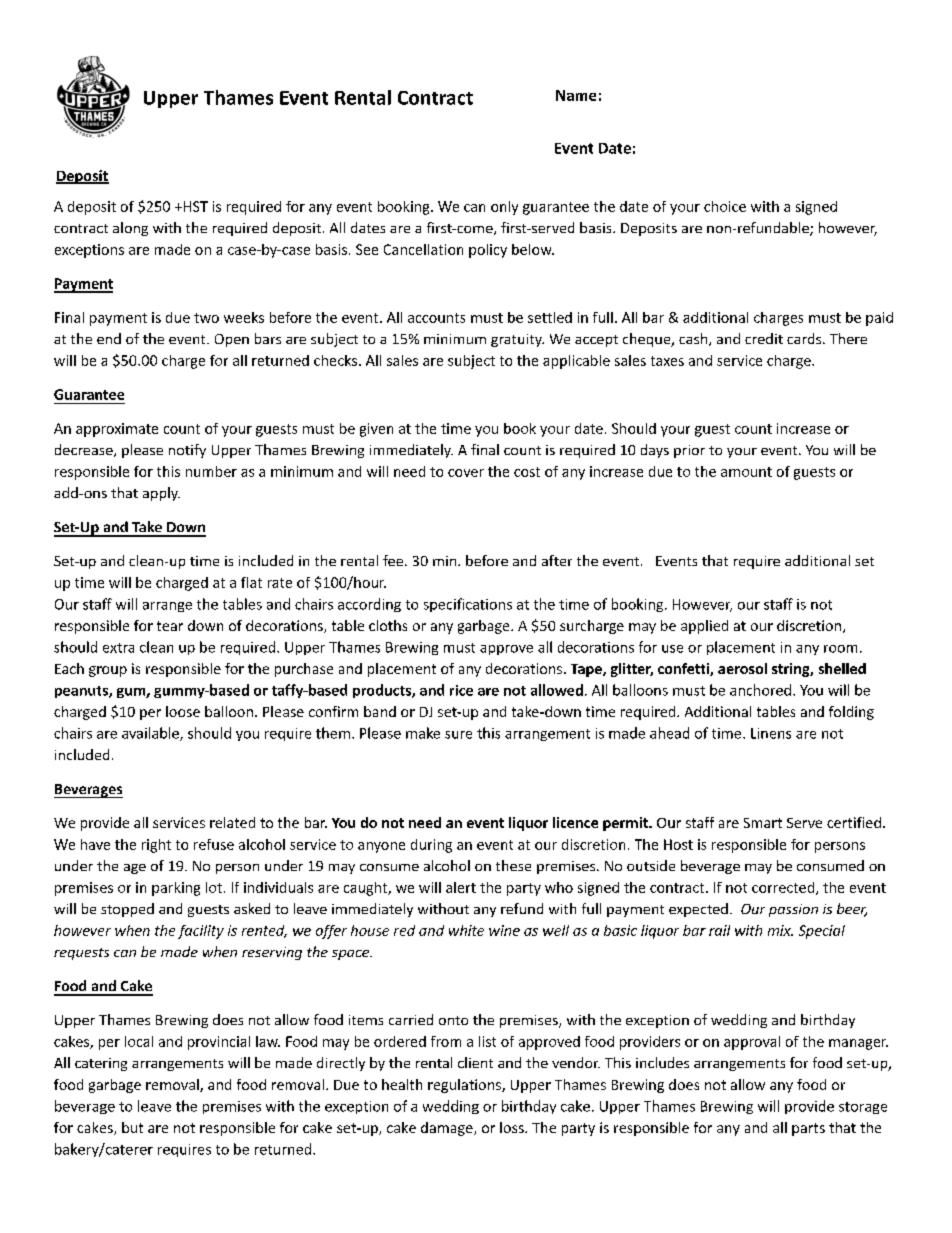 The image size is (952, 1233). I want to click on applied, so click(704, 627).
